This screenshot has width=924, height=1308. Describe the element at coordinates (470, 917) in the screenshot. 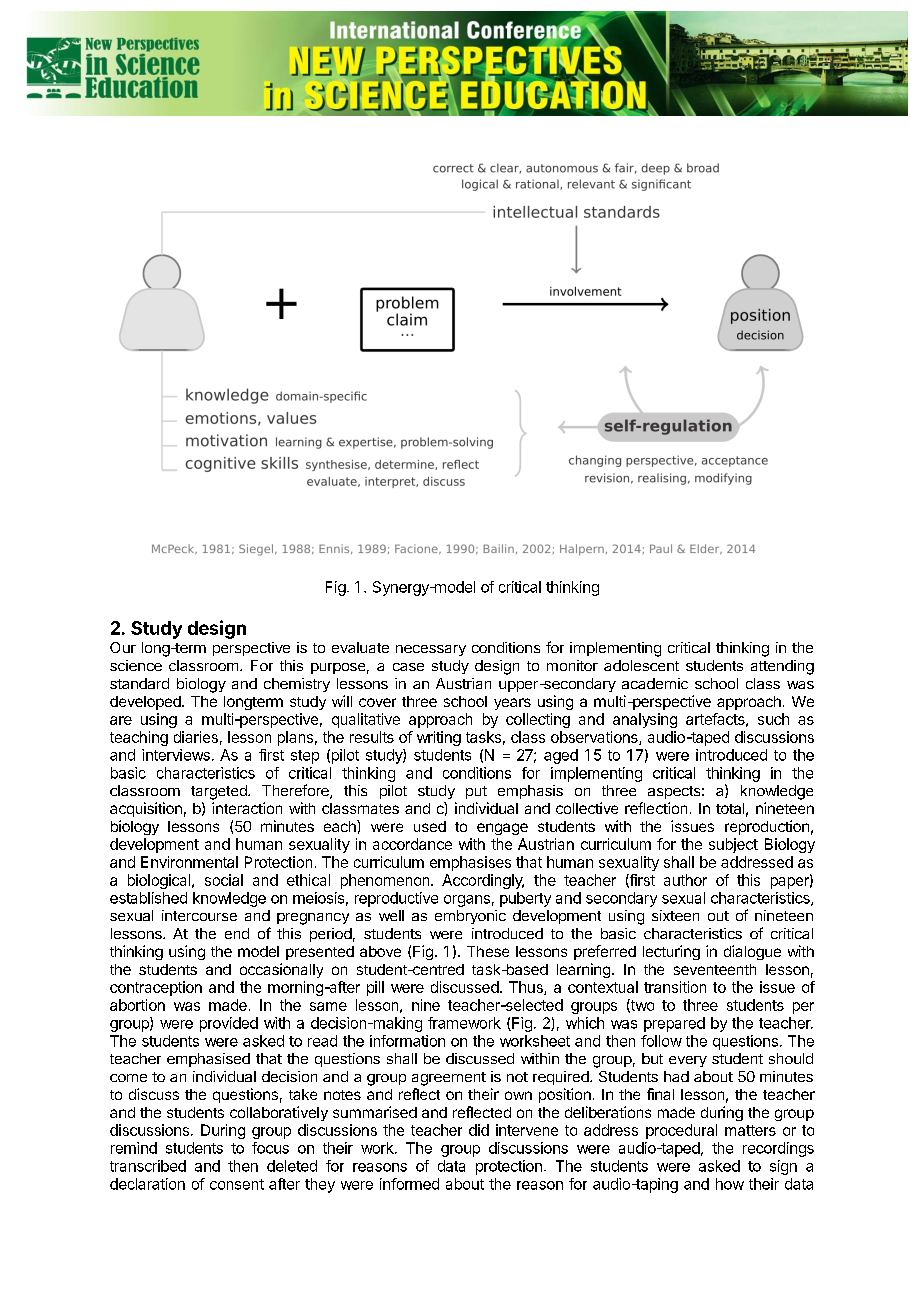

I see `embryonic` at that location.
